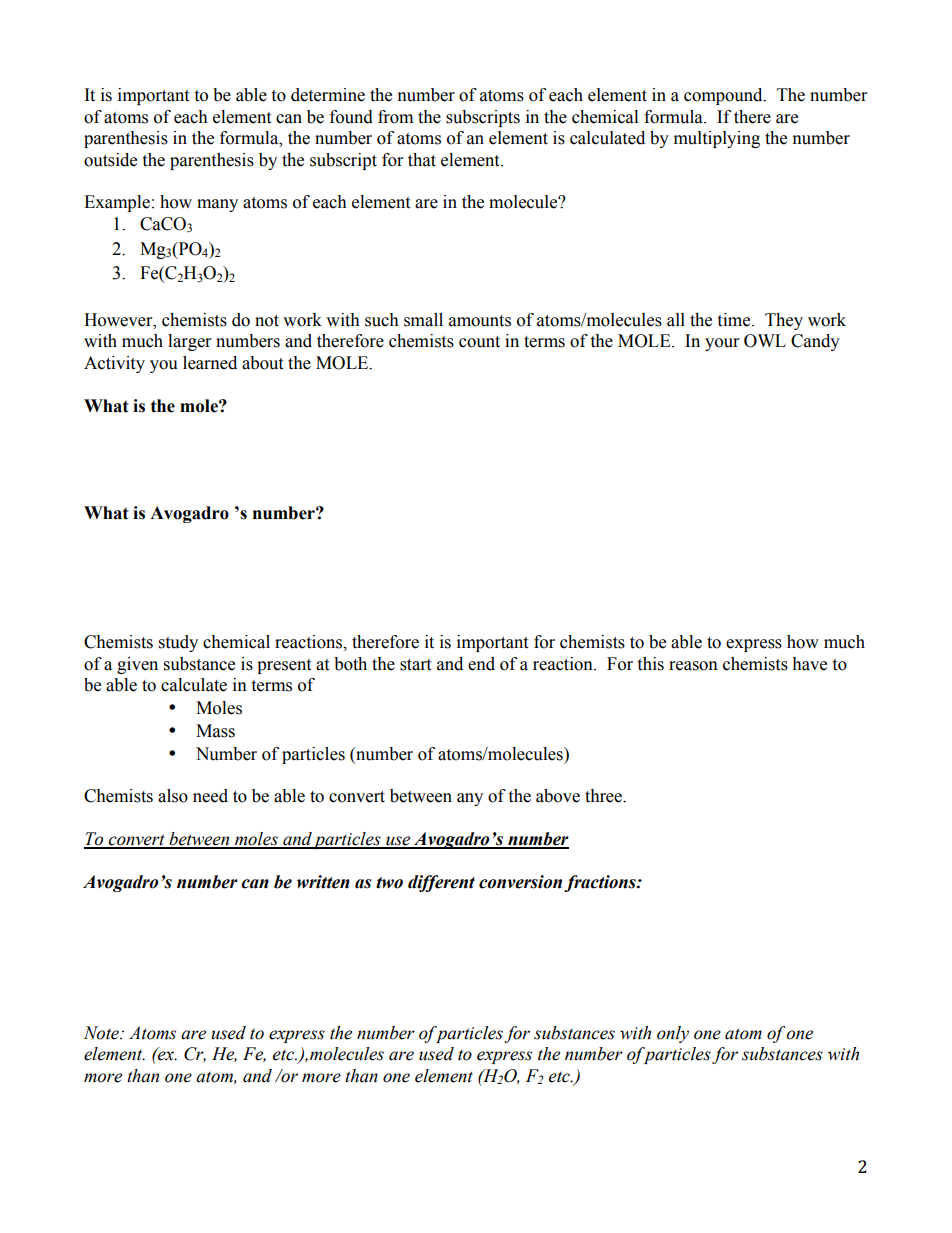 Image resolution: width=952 pixels, height=1233 pixels. What do you see at coordinates (693, 666) in the document?
I see `reason` at bounding box center [693, 666].
